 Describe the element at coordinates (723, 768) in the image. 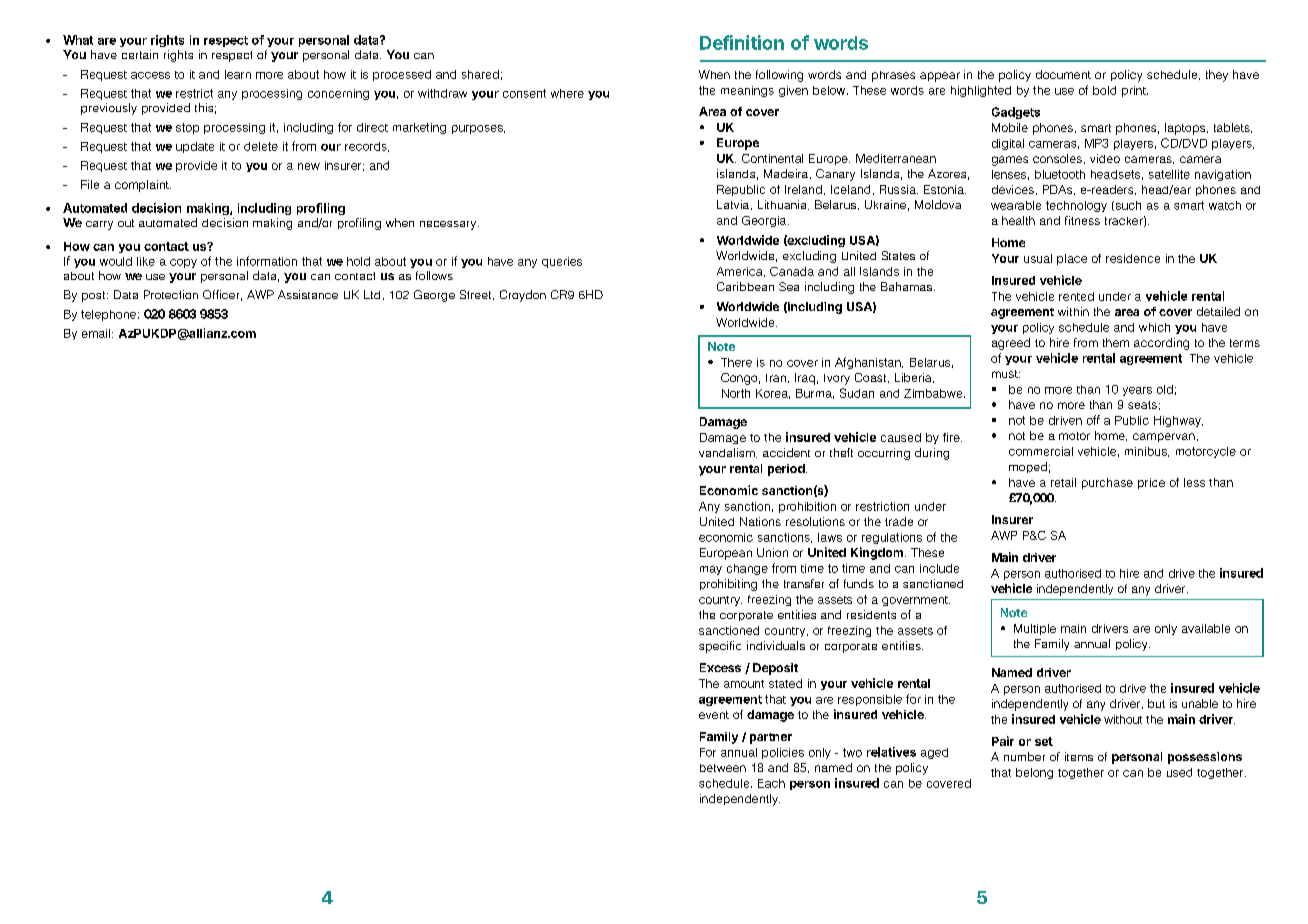

I see `between` at that location.
